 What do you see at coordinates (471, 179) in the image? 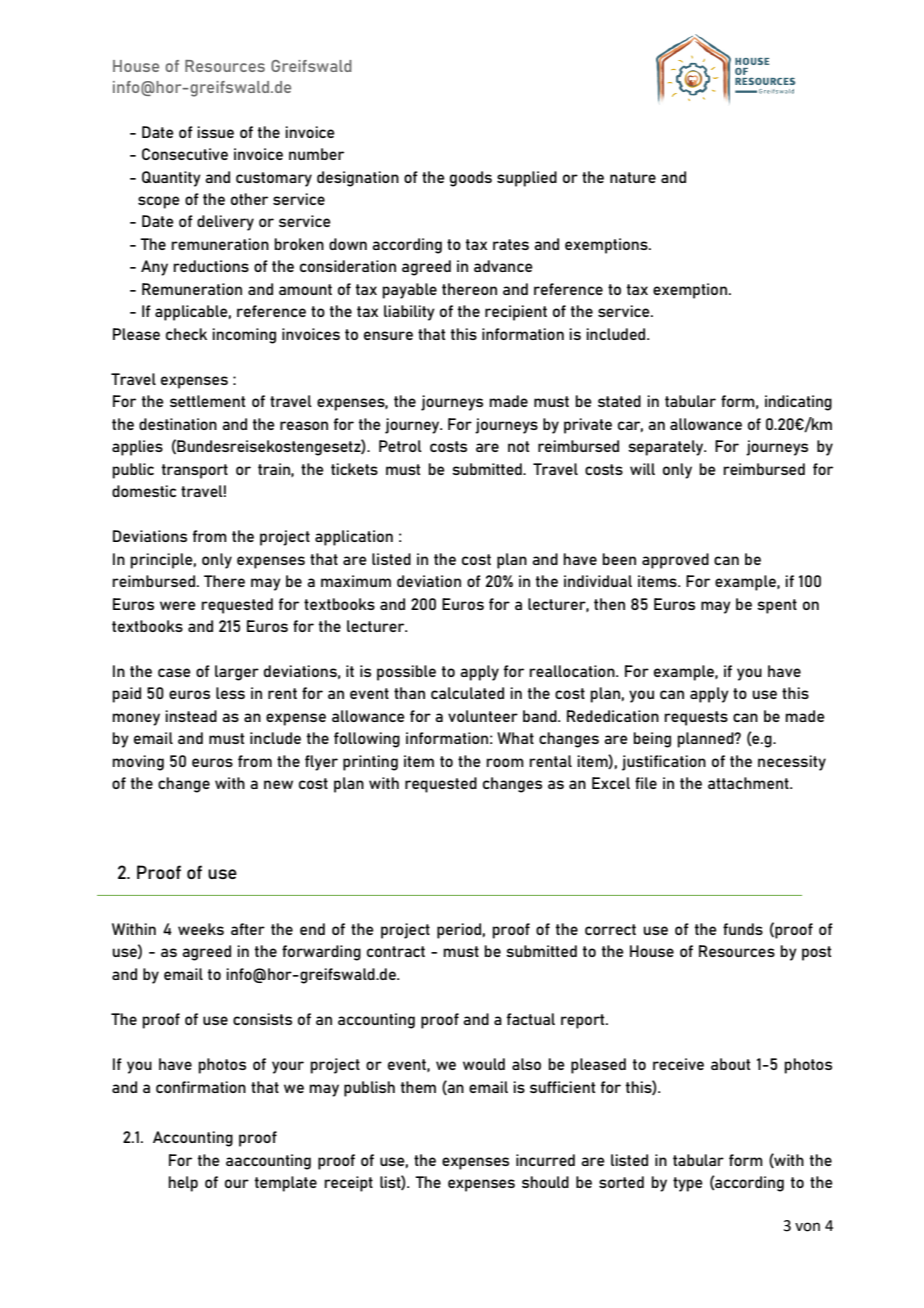
I see `goods` at bounding box center [471, 179].
